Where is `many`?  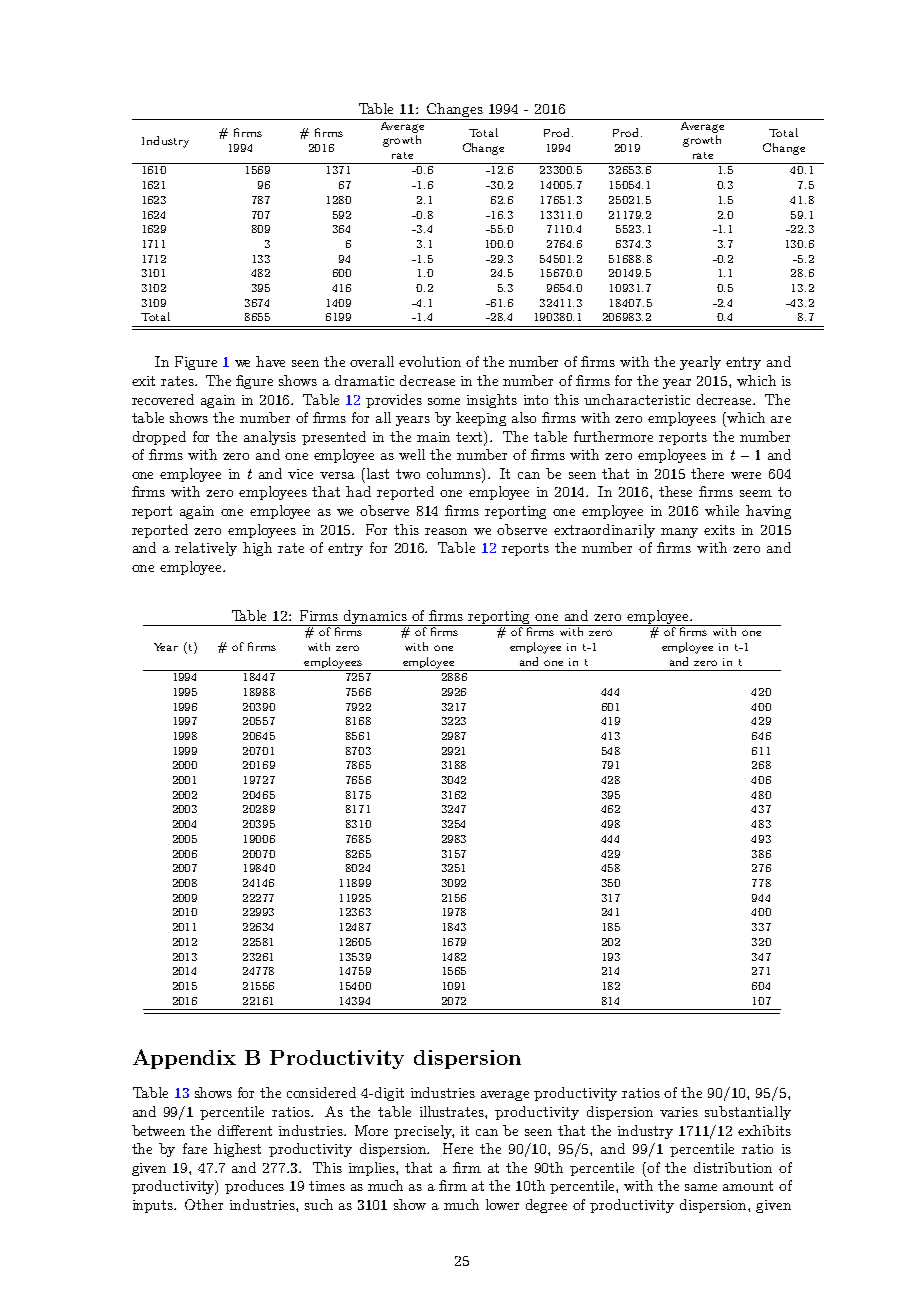
many is located at coordinates (679, 533).
